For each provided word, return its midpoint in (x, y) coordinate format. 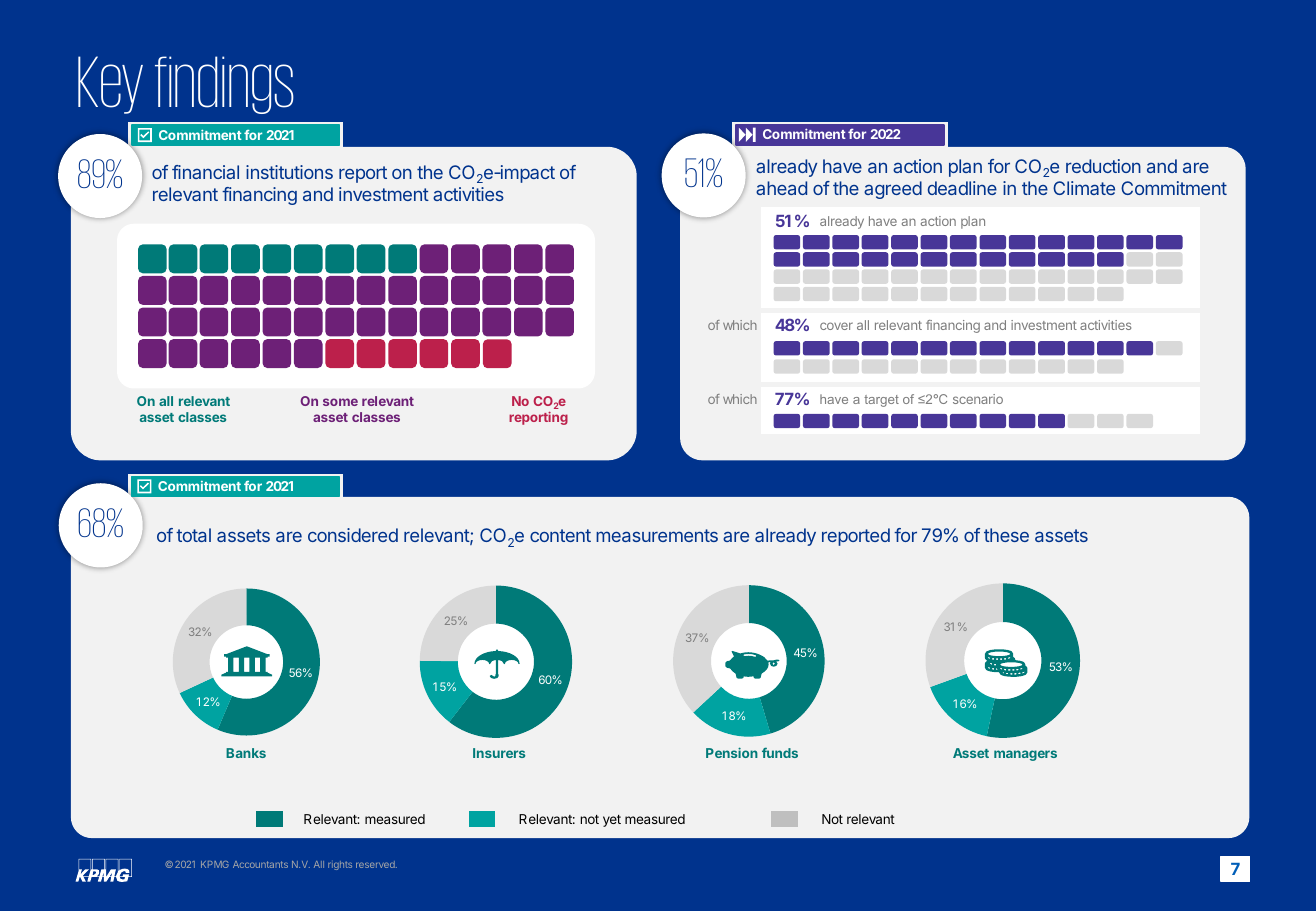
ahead (781, 188)
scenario (978, 399)
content (560, 535)
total (193, 535)
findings (224, 85)
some (340, 402)
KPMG (215, 864)
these (1006, 535)
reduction (1103, 166)
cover (836, 326)
